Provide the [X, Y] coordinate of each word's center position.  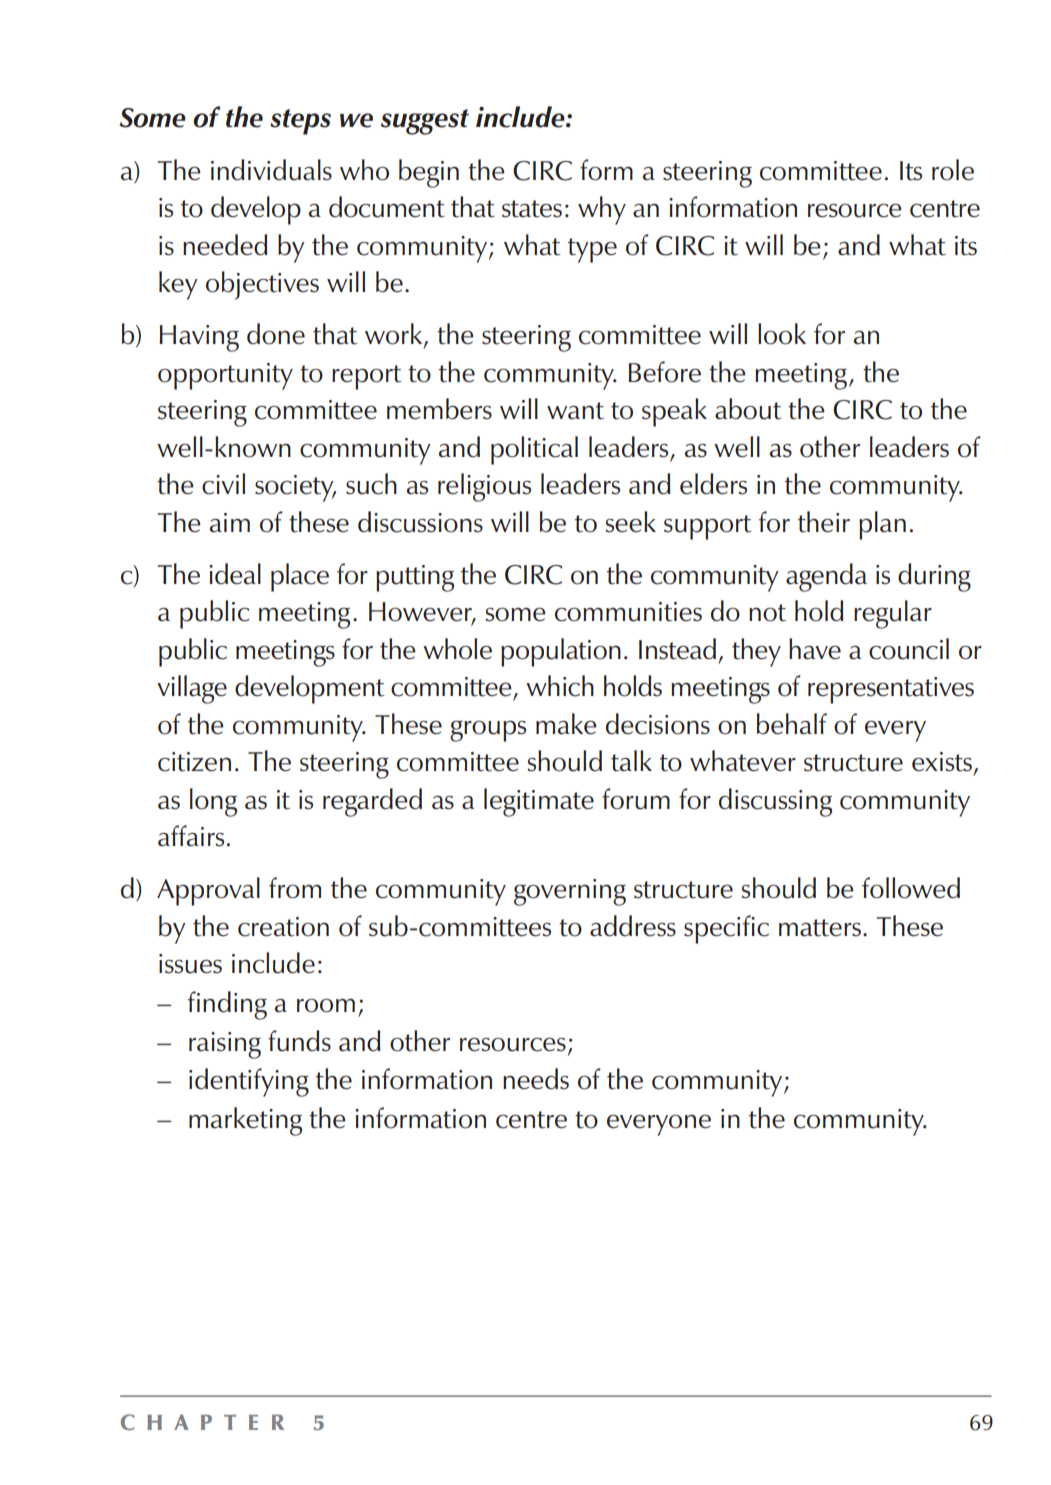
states [532, 209]
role [953, 170]
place [300, 577]
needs [536, 1079]
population [561, 652]
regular [893, 614]
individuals [271, 170]
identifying [249, 1082]
